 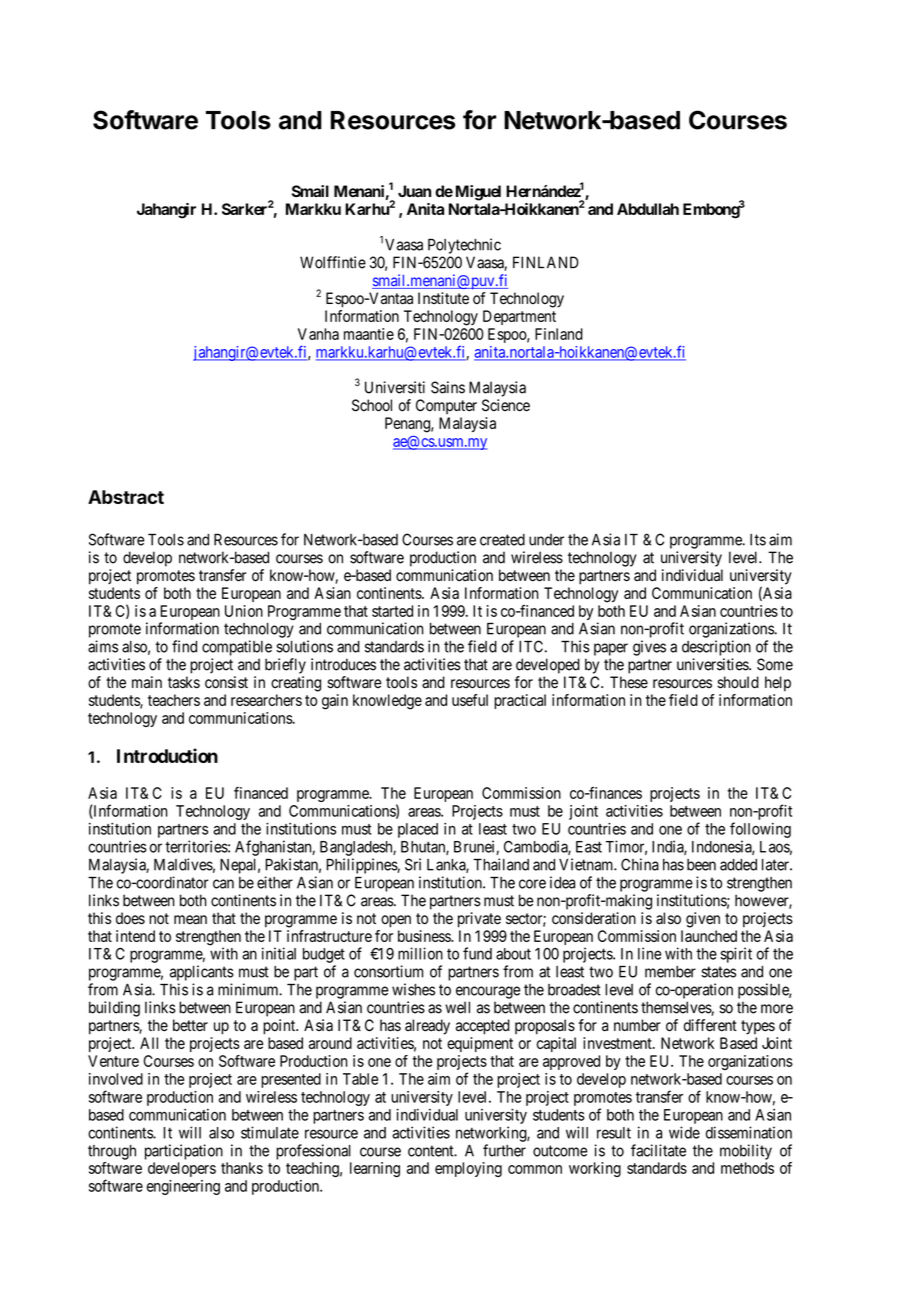 I want to click on should, so click(x=738, y=682).
